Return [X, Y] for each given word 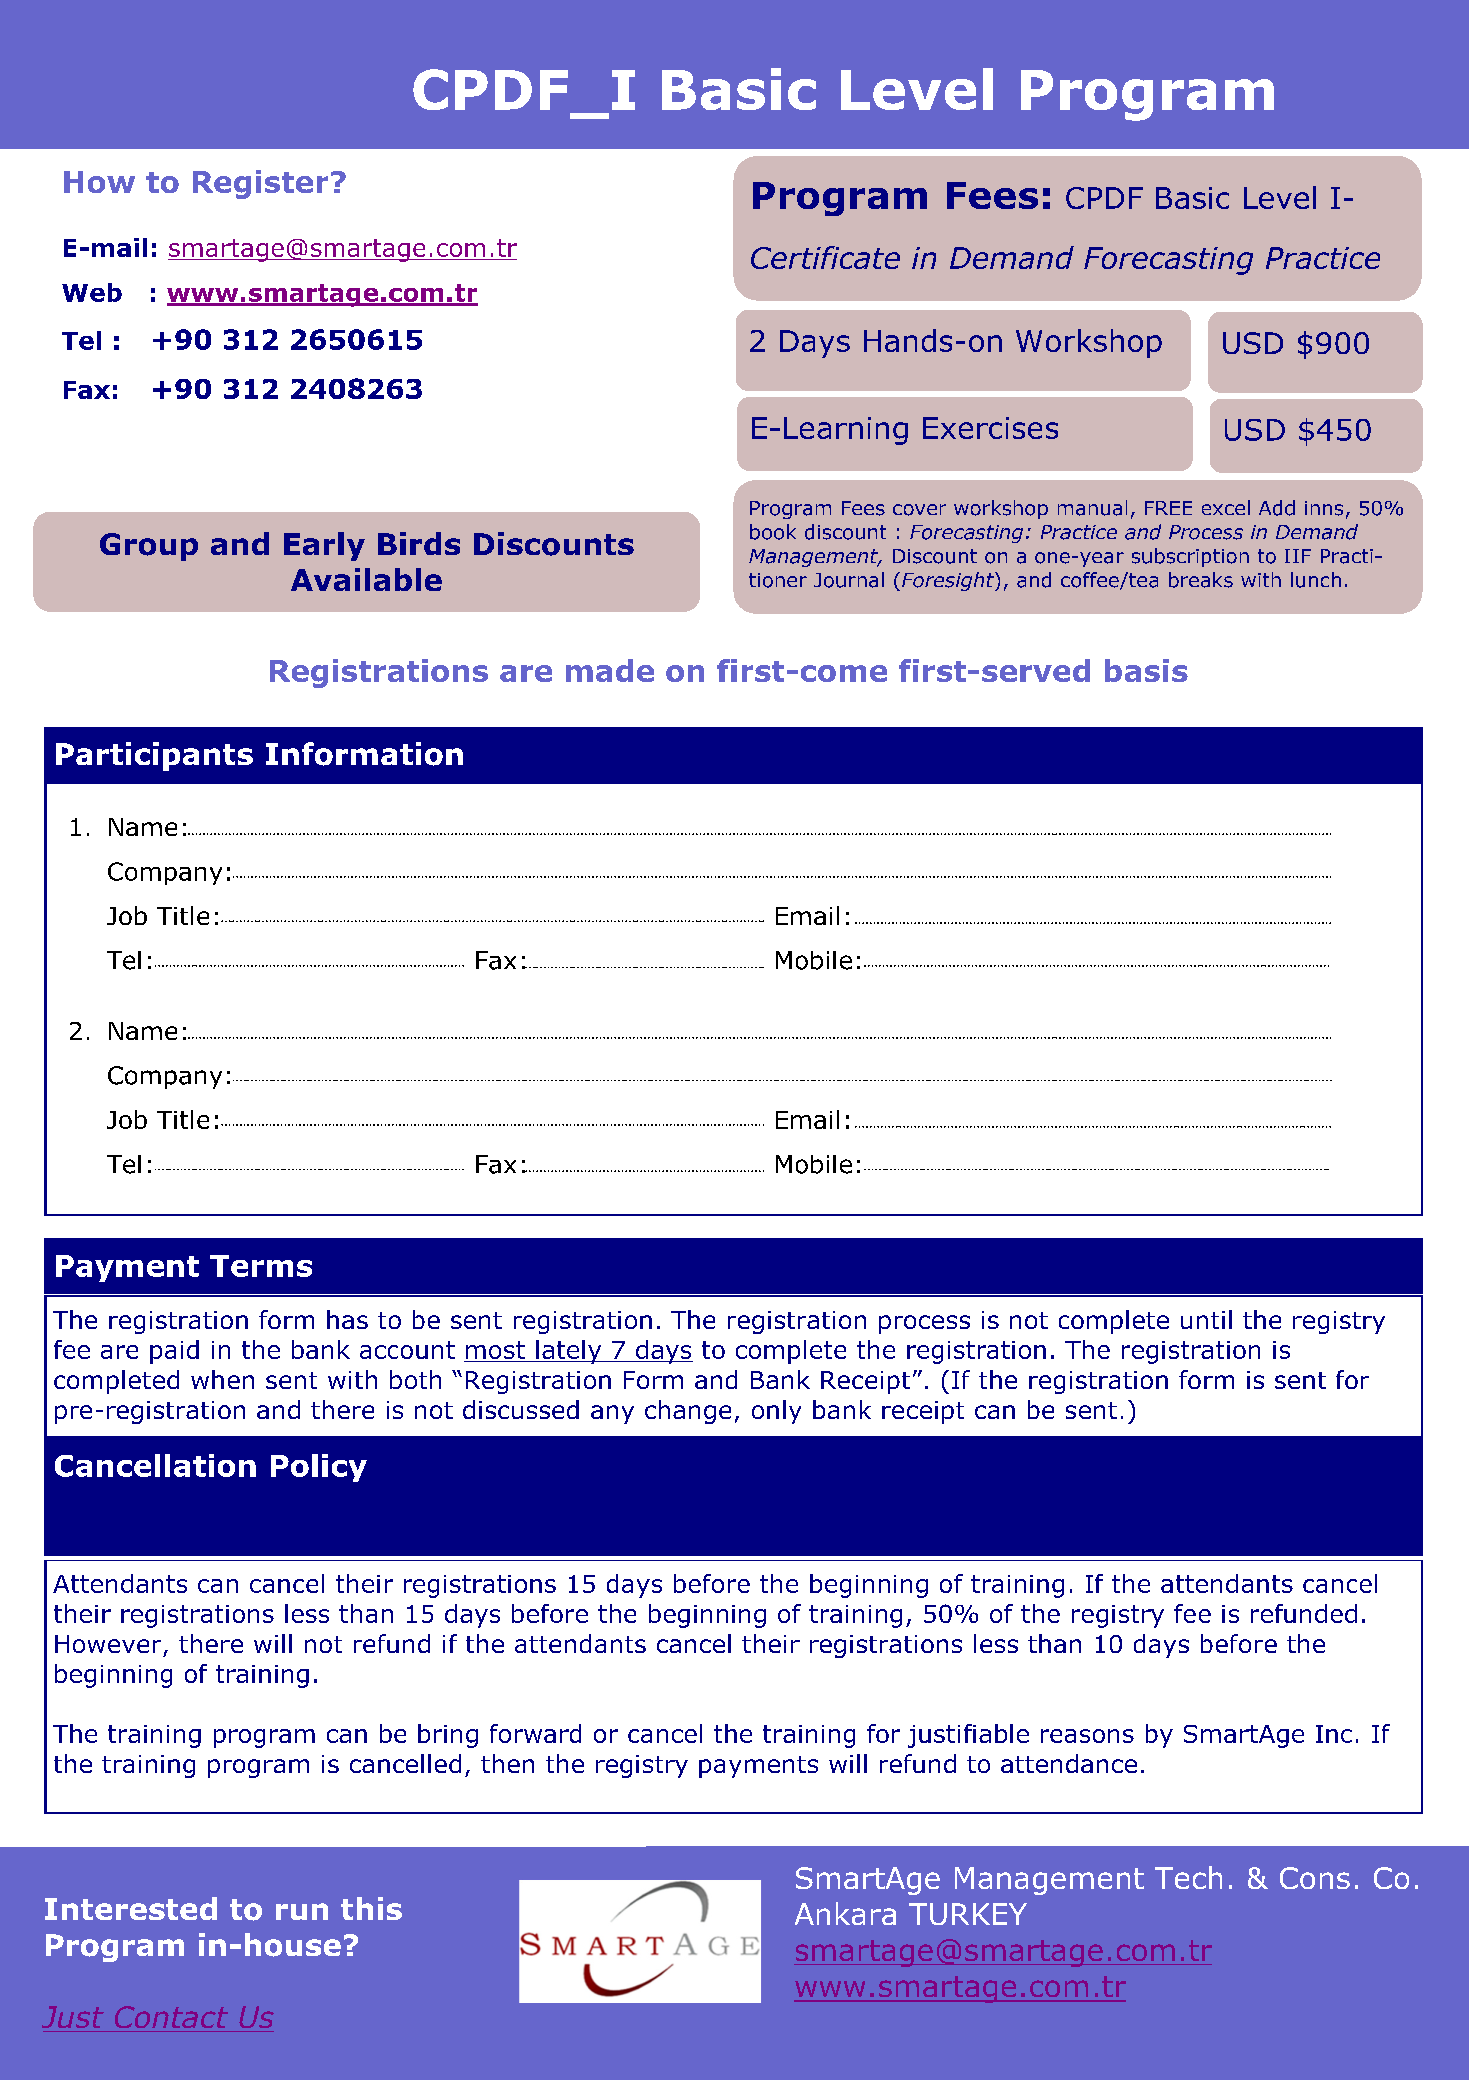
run [302, 1911]
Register [260, 184]
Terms [261, 1266]
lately [569, 1352]
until [1206, 1319]
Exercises [990, 428]
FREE [1168, 508]
